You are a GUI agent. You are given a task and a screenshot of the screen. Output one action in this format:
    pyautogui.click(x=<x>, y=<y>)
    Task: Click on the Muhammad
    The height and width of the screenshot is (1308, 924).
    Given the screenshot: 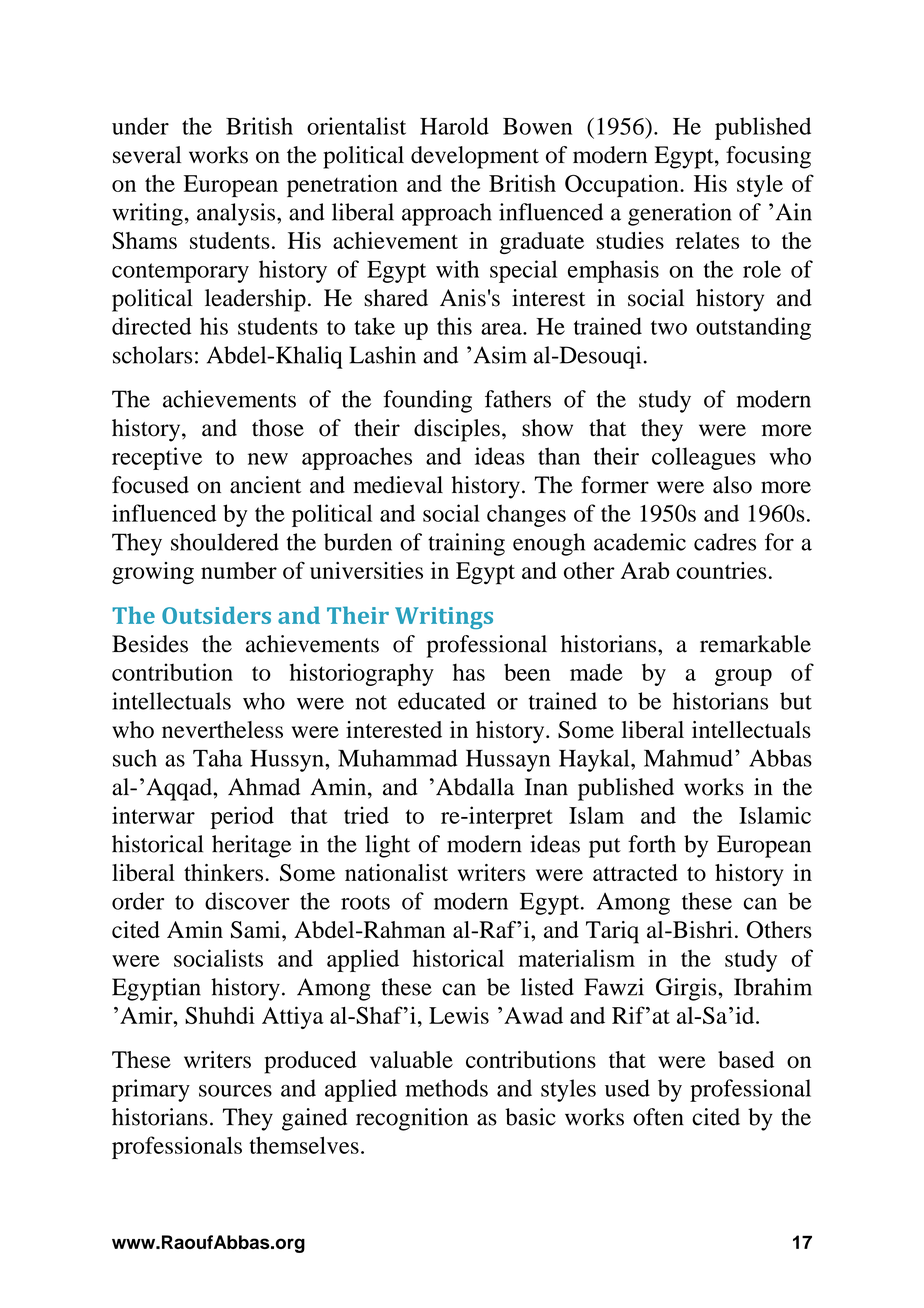 What is the action you would take?
    pyautogui.click(x=397, y=758)
